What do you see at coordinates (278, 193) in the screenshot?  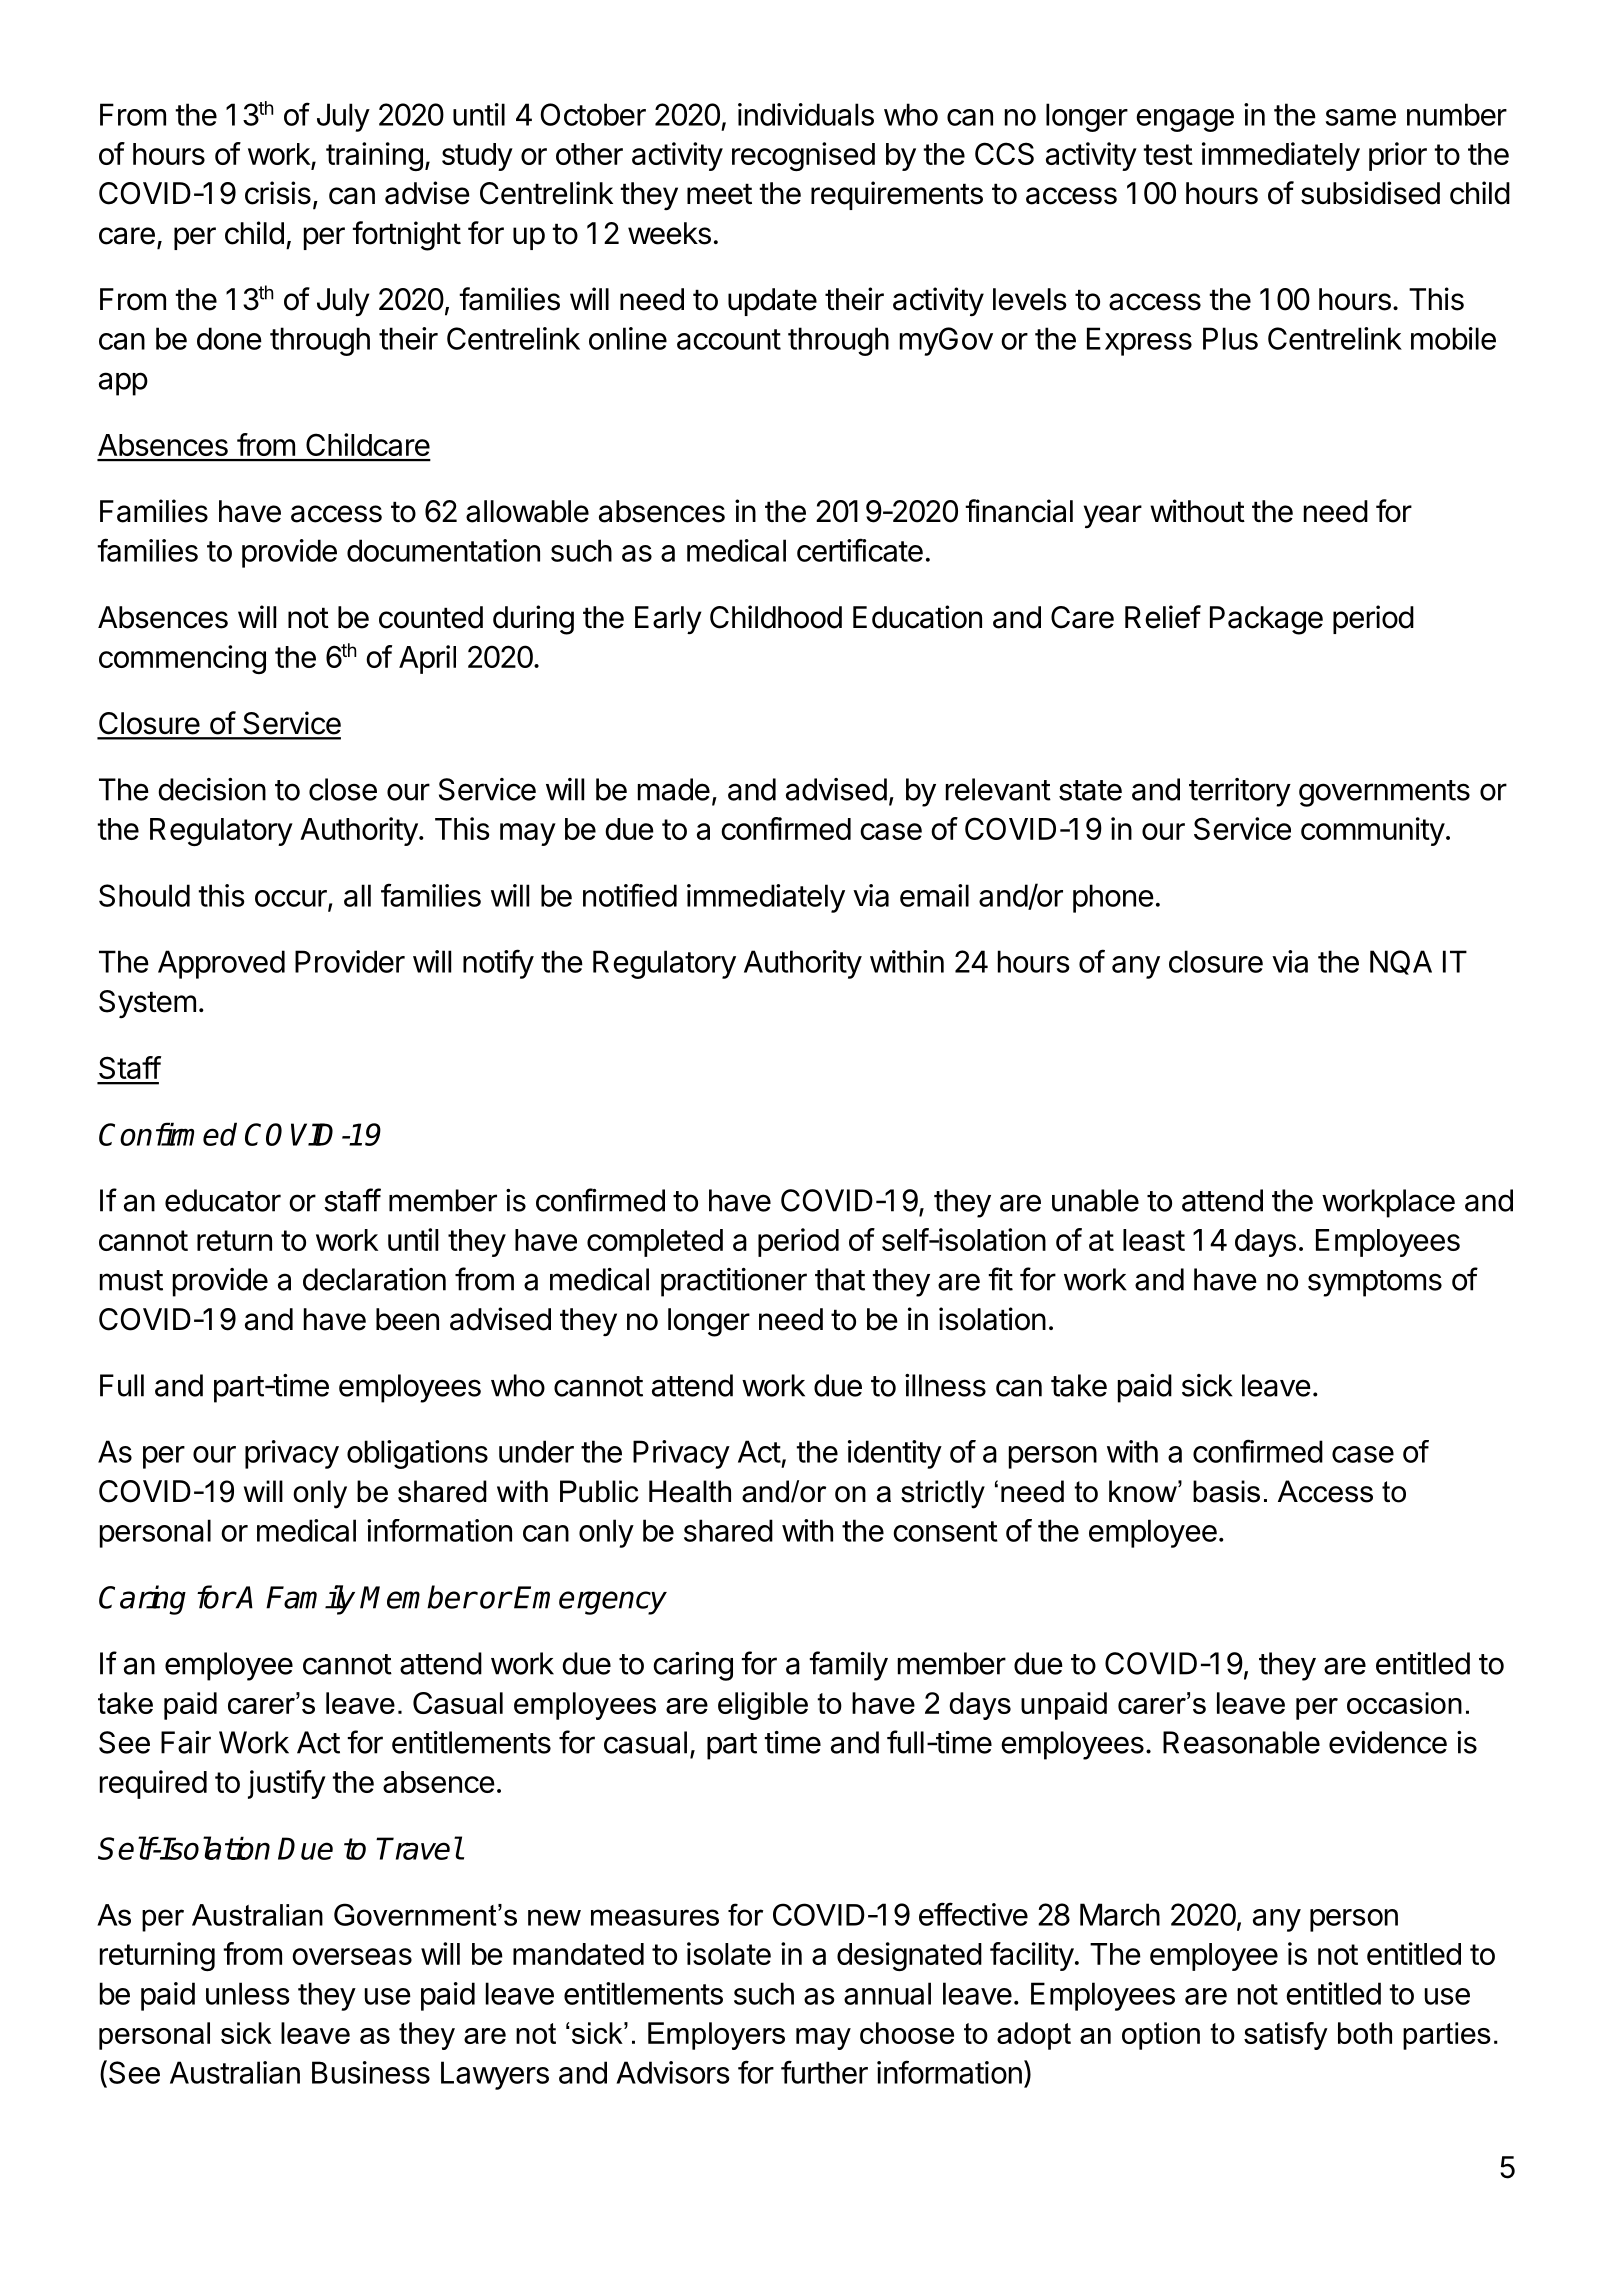 I see `crisis` at bounding box center [278, 193].
